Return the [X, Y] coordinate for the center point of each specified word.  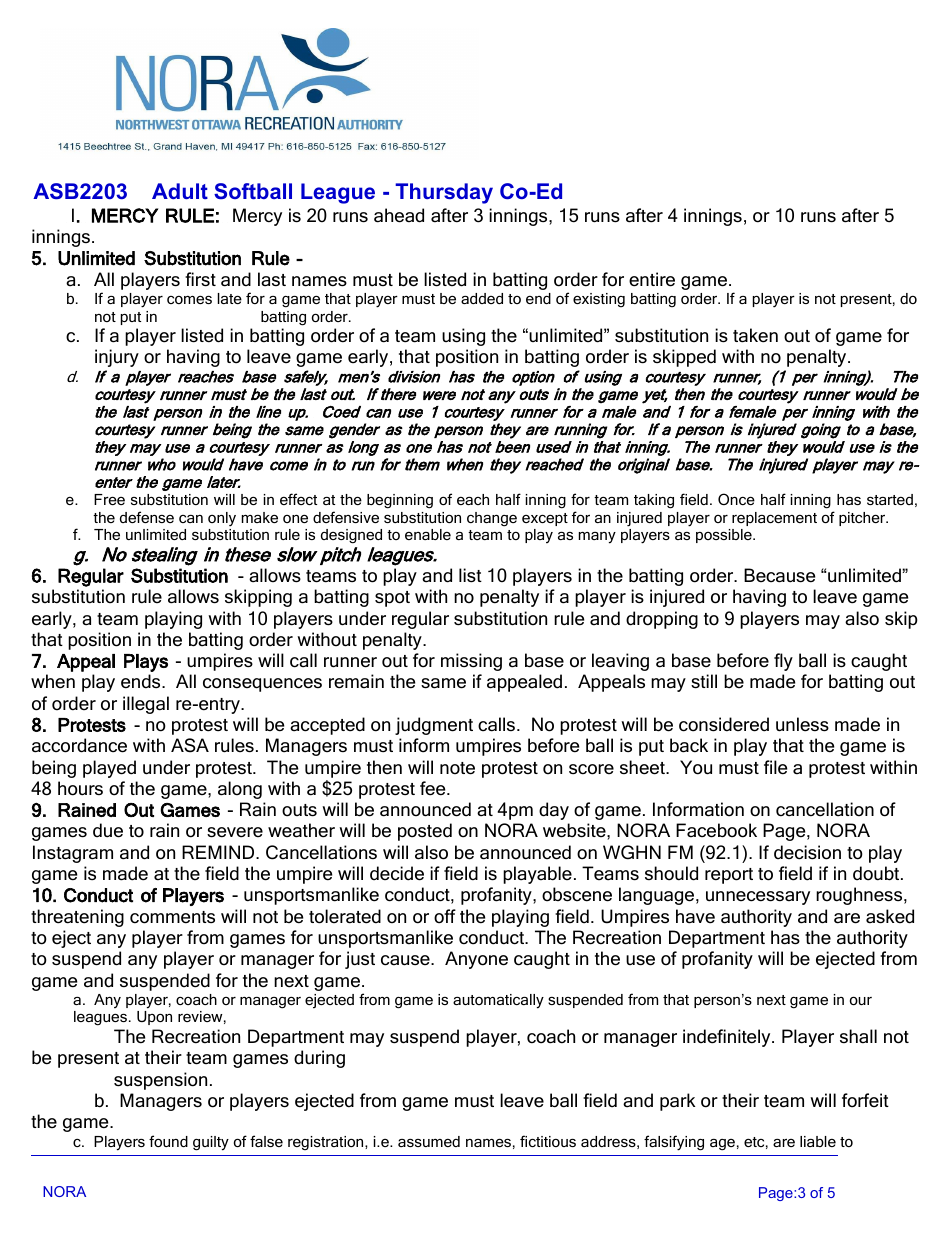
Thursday [444, 193]
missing [471, 662]
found [168, 1141]
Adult [180, 191]
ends [142, 681]
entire [652, 279]
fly [783, 662]
